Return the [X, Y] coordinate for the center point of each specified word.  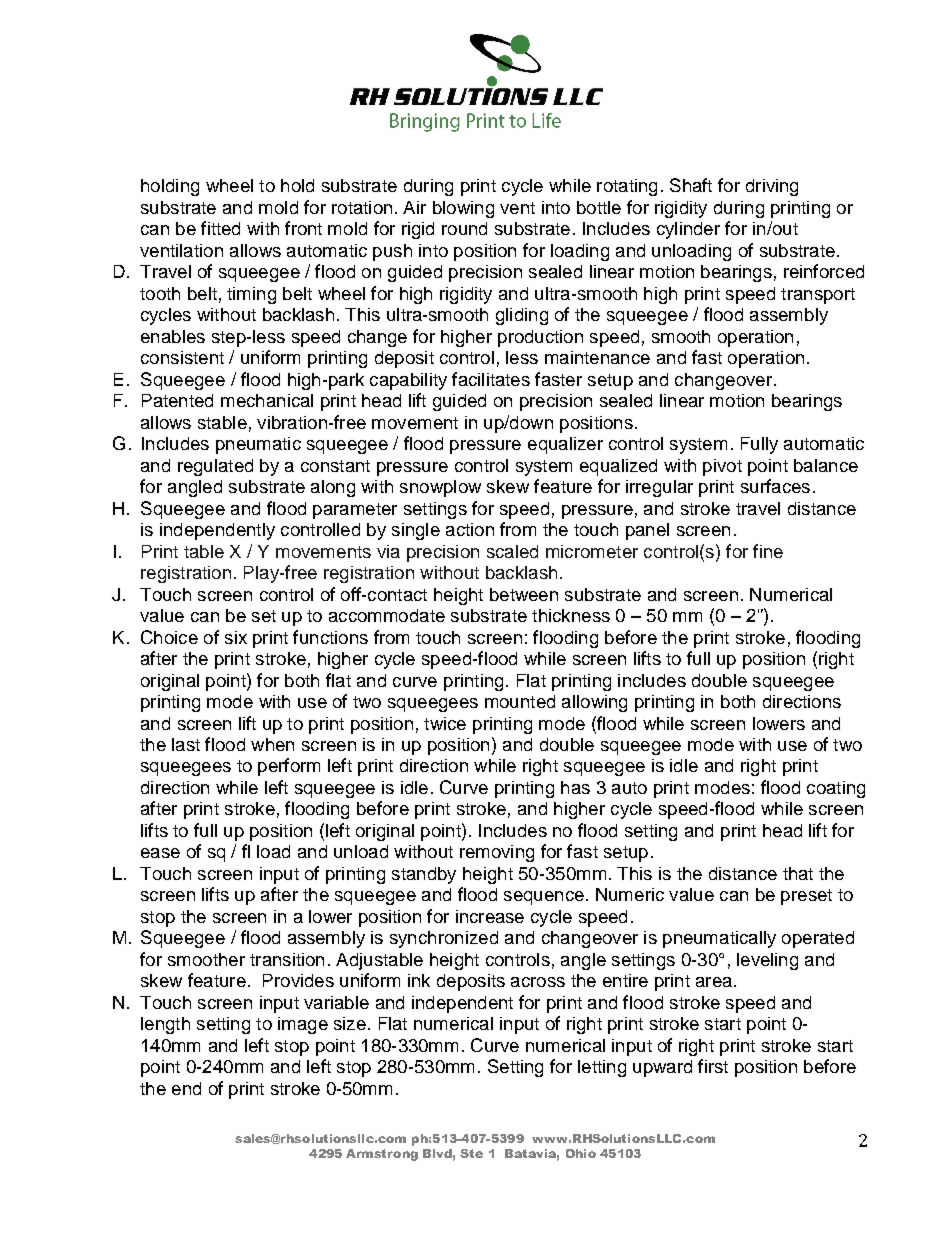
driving [772, 187]
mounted [520, 701]
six [236, 637]
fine [768, 551]
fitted [220, 228]
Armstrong [382, 1155]
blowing [463, 209]
